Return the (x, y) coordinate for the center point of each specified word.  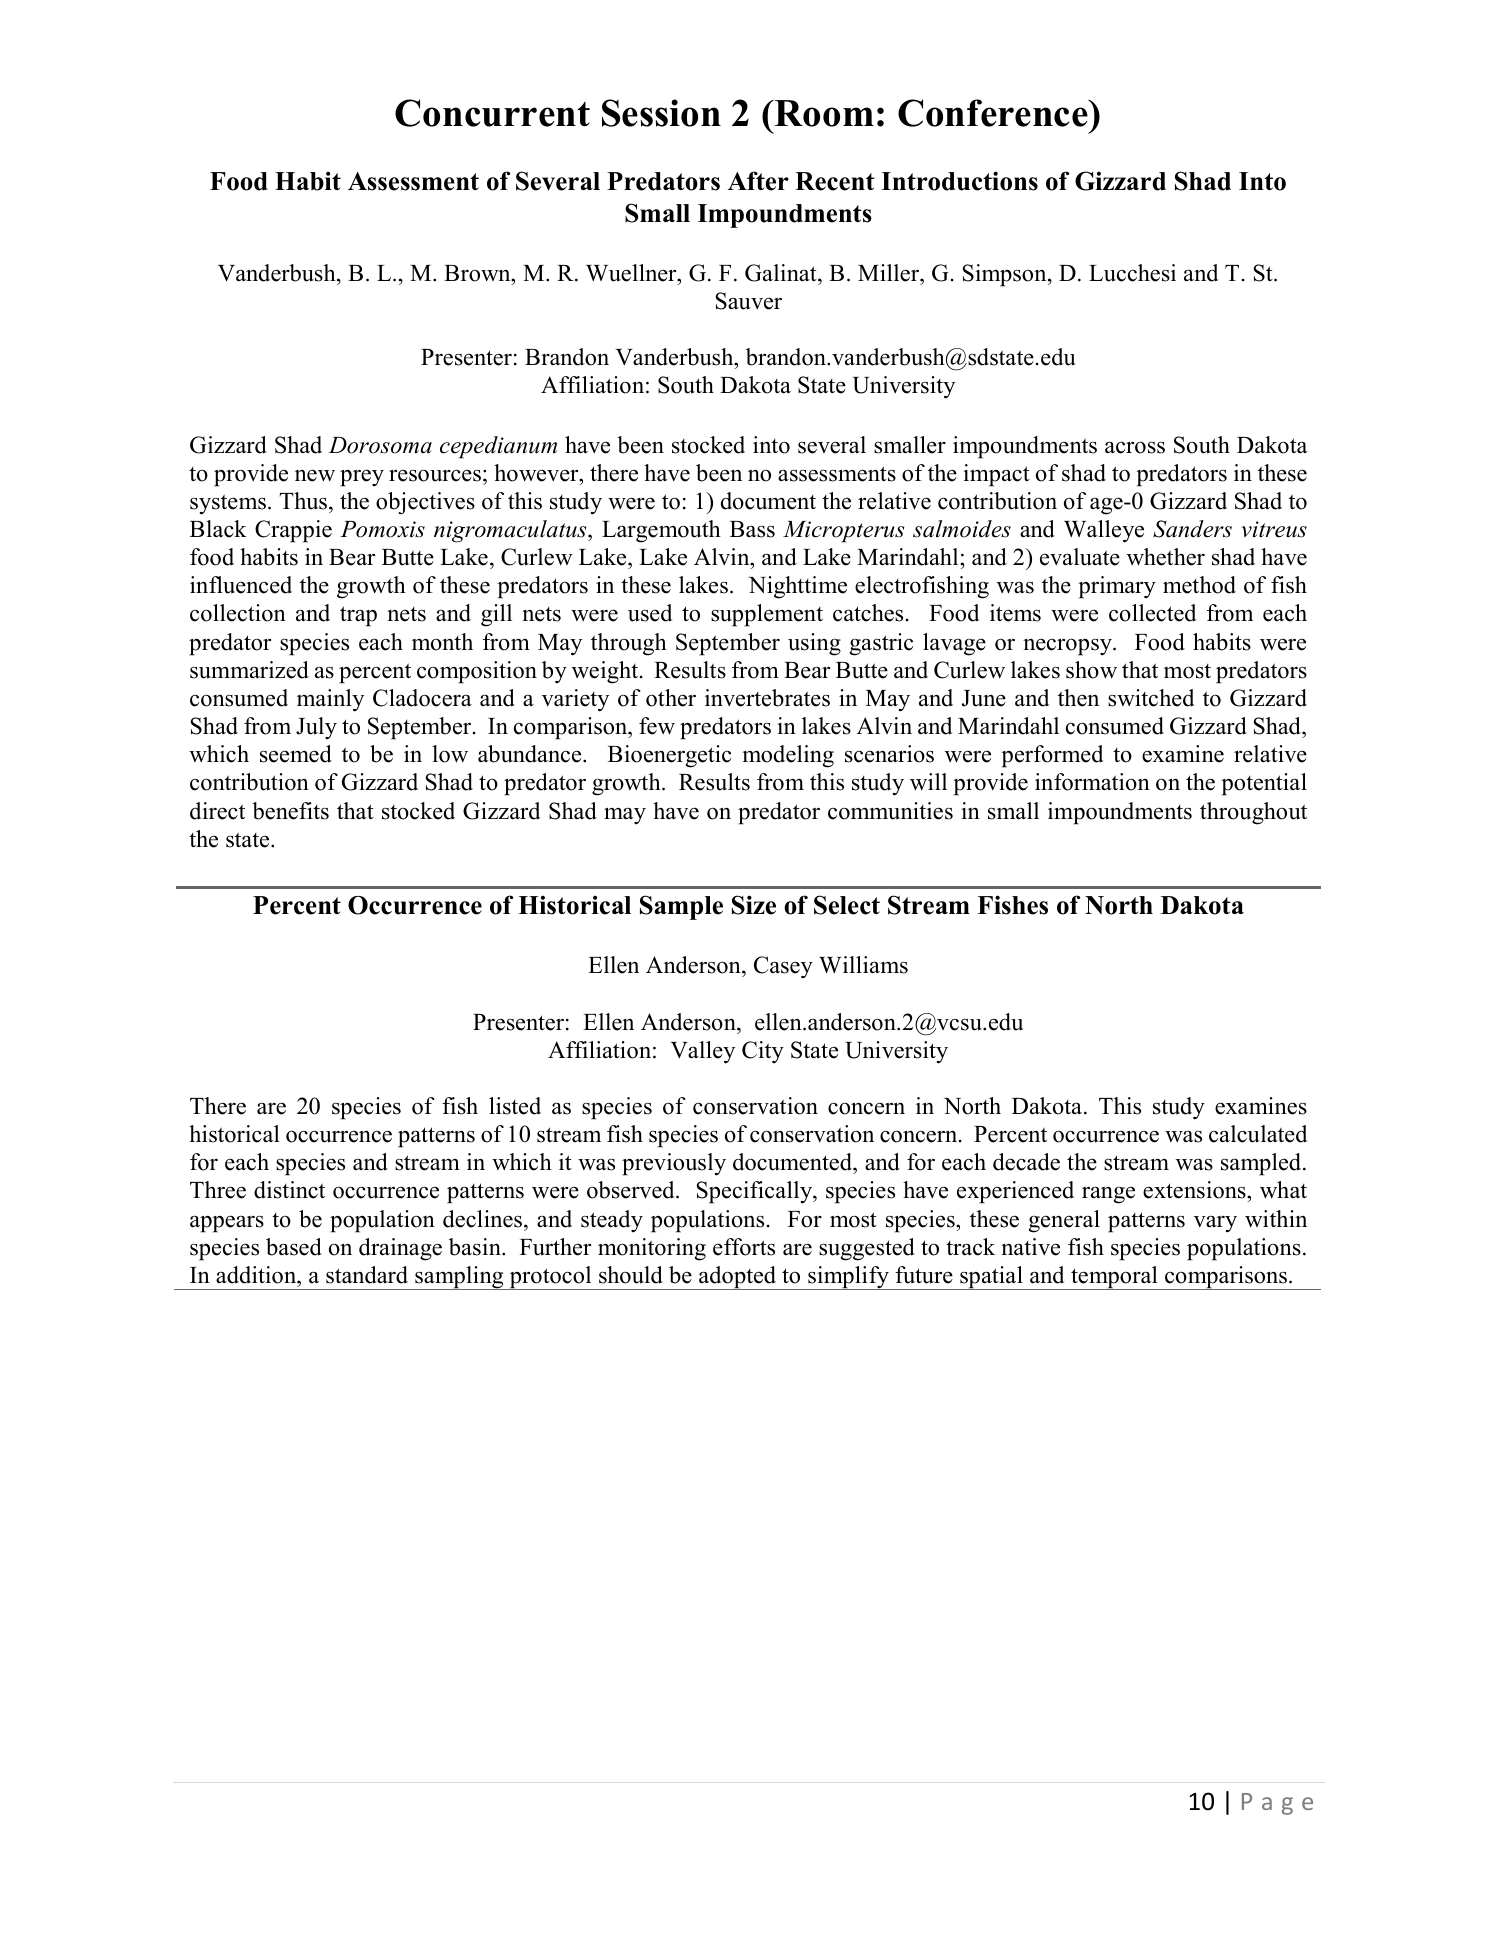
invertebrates (767, 698)
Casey (783, 967)
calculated (1258, 1134)
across (1135, 448)
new (315, 475)
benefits (290, 811)
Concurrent (492, 113)
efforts (744, 1247)
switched (1151, 698)
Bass (752, 529)
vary (1215, 1224)
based (294, 1247)
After (758, 181)
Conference (994, 113)
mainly (330, 700)
